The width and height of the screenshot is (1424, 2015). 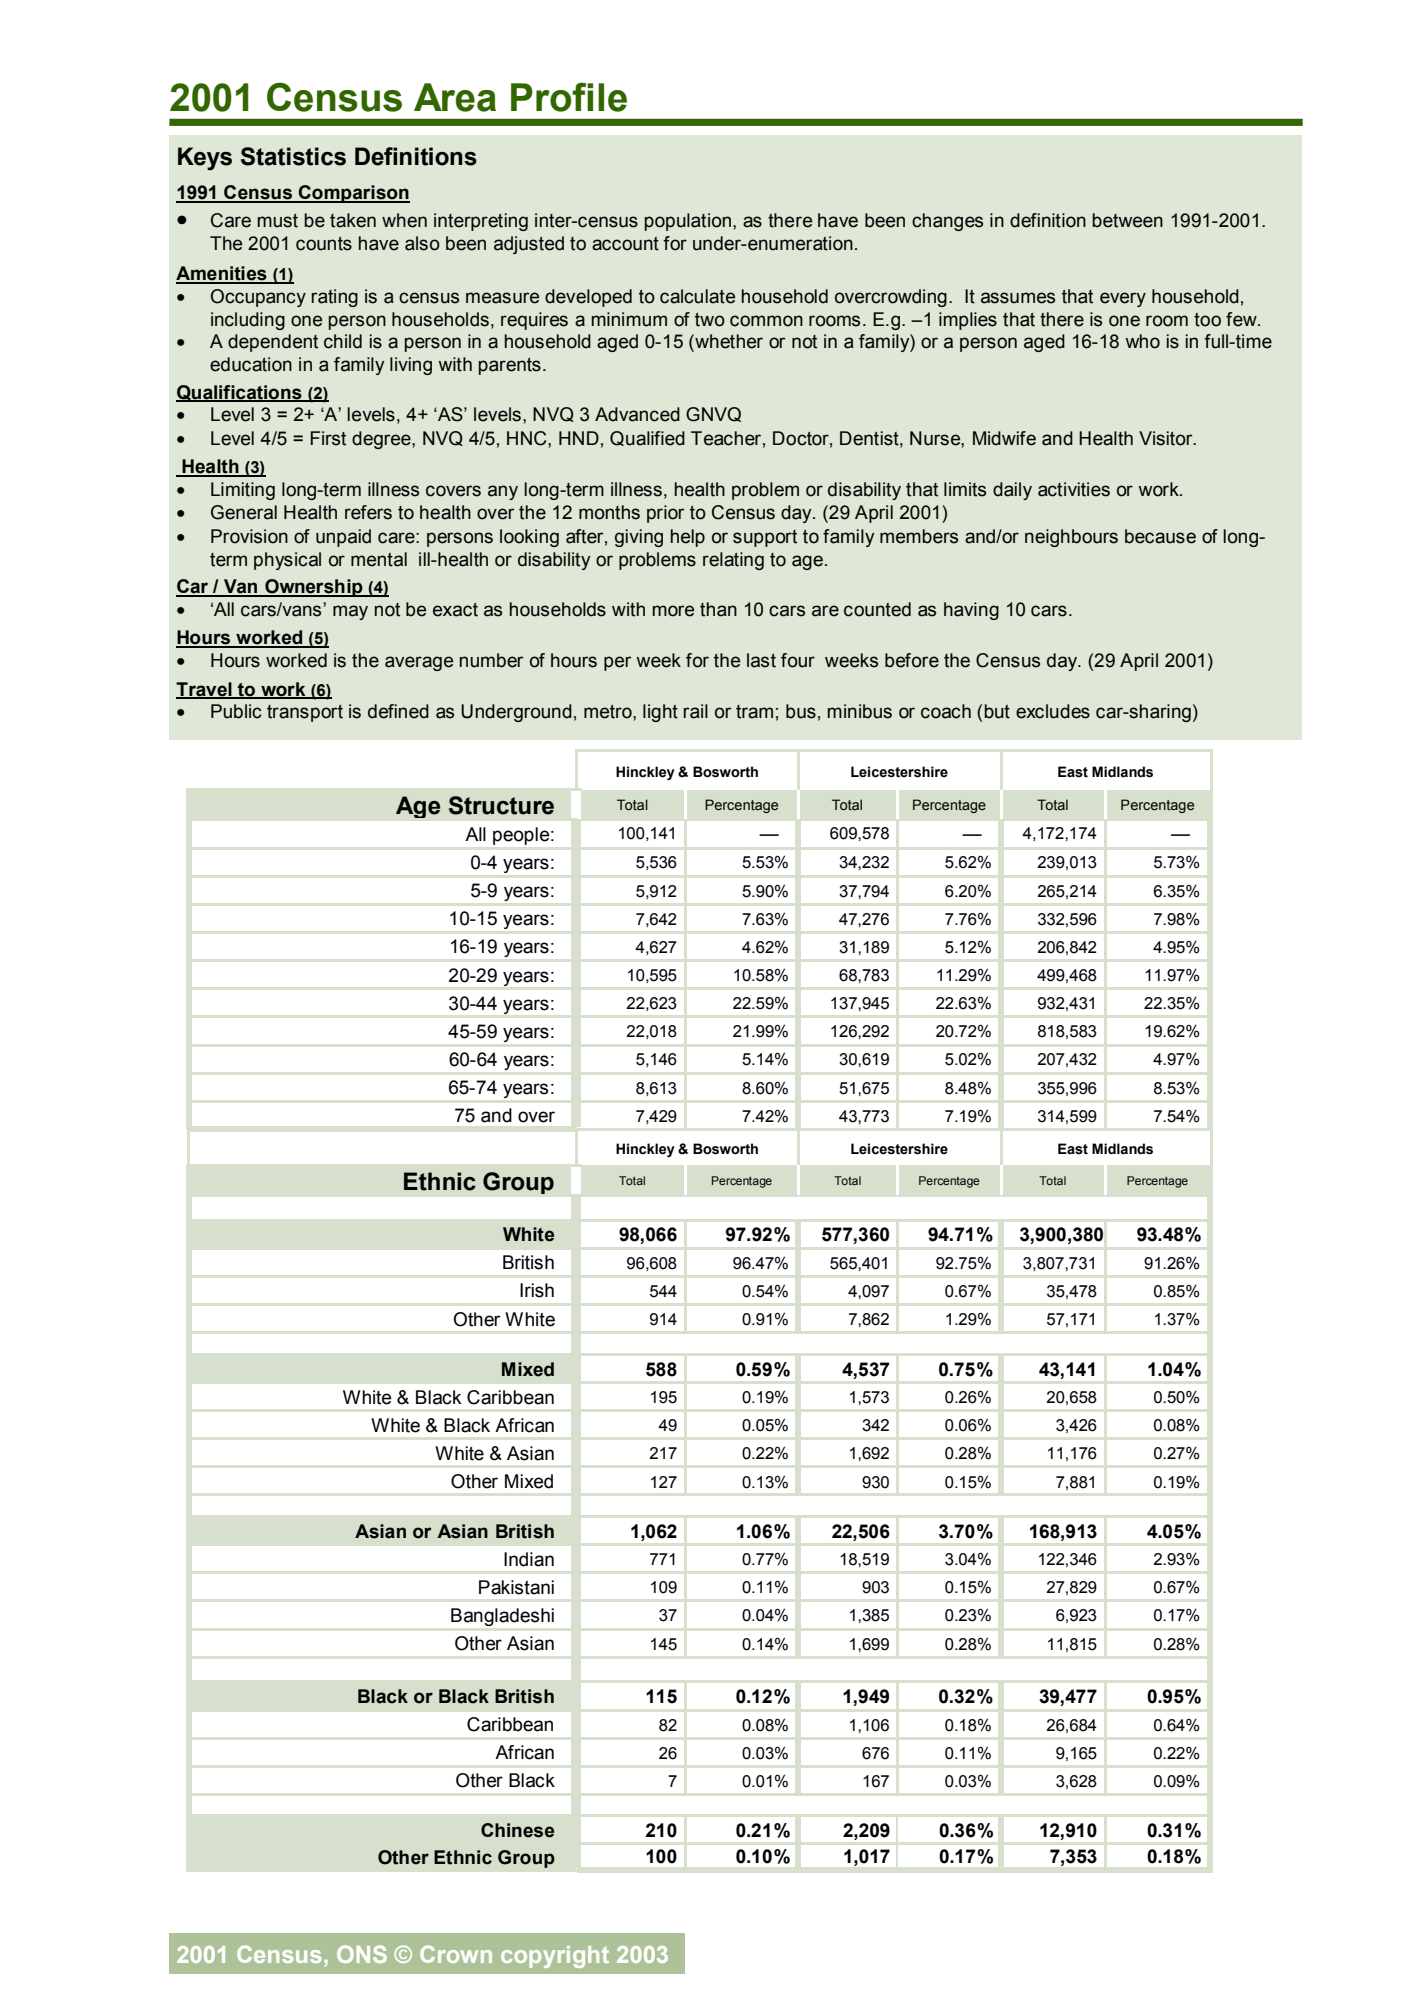 What do you see at coordinates (502, 1617) in the screenshot?
I see `Bangladeshi` at bounding box center [502, 1617].
